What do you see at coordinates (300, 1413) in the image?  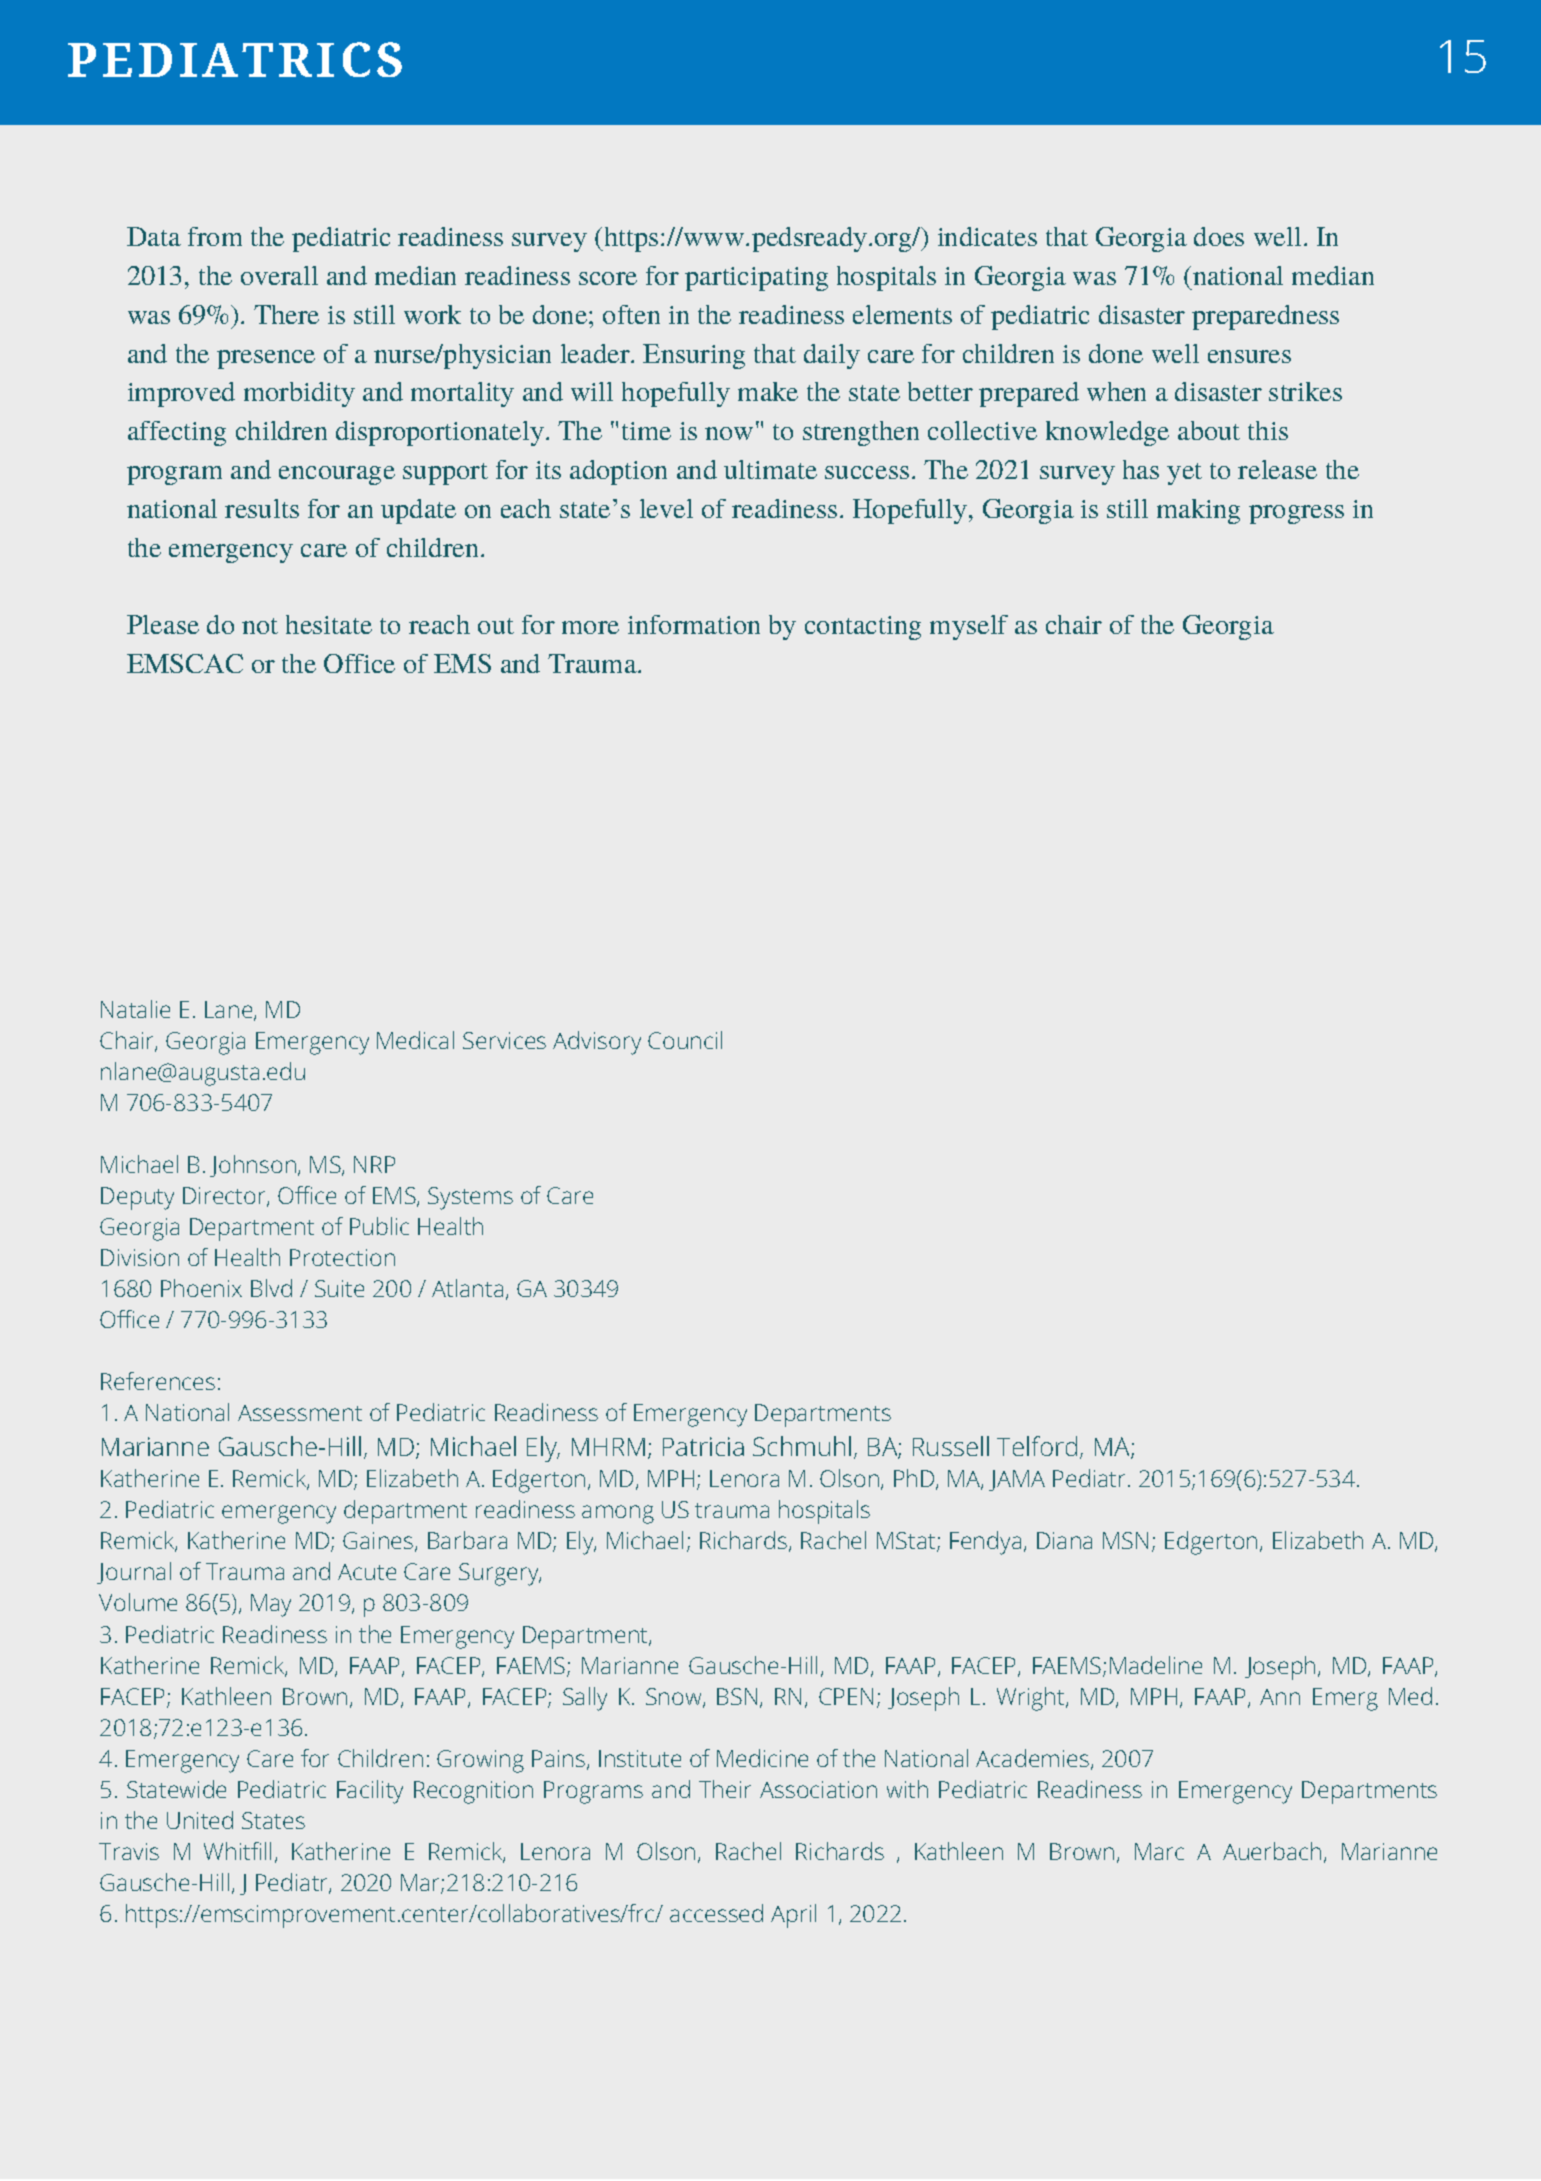 I see `Assessment` at bounding box center [300, 1413].
